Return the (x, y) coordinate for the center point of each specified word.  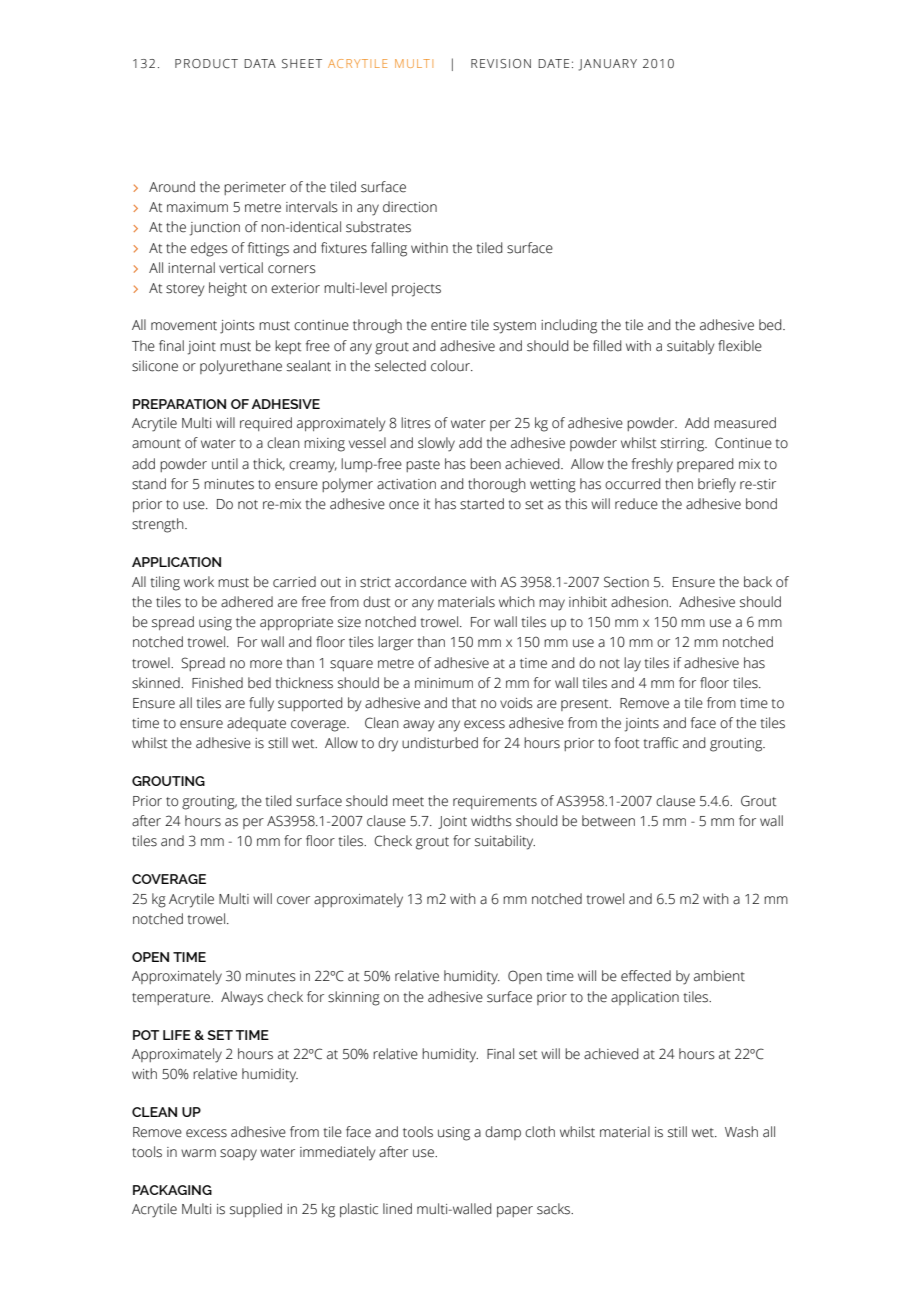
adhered (247, 602)
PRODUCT (206, 64)
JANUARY (608, 65)
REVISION (501, 63)
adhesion (640, 602)
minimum (444, 683)
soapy (238, 1155)
